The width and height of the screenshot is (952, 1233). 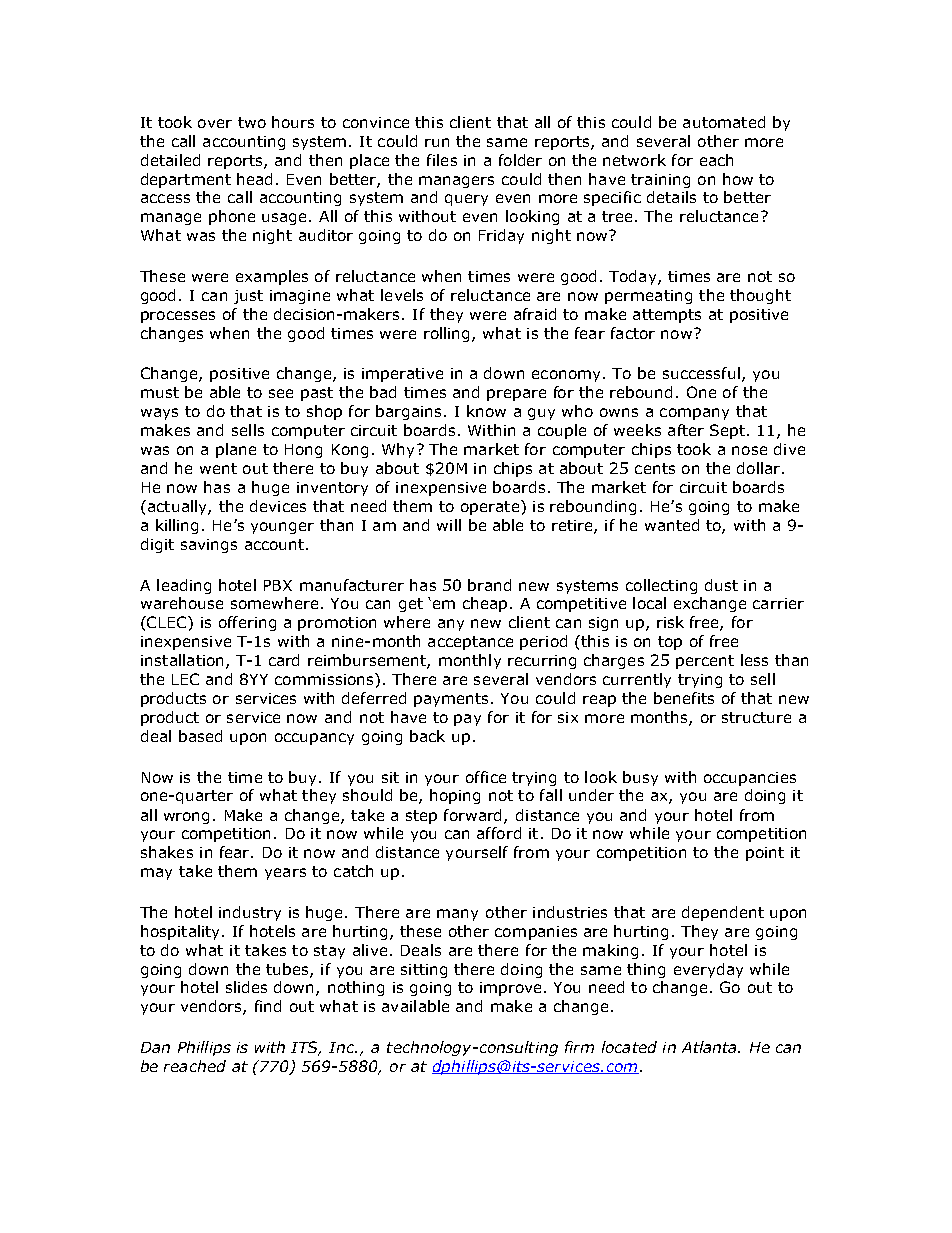 What do you see at coordinates (724, 122) in the screenshot?
I see `automated` at bounding box center [724, 122].
